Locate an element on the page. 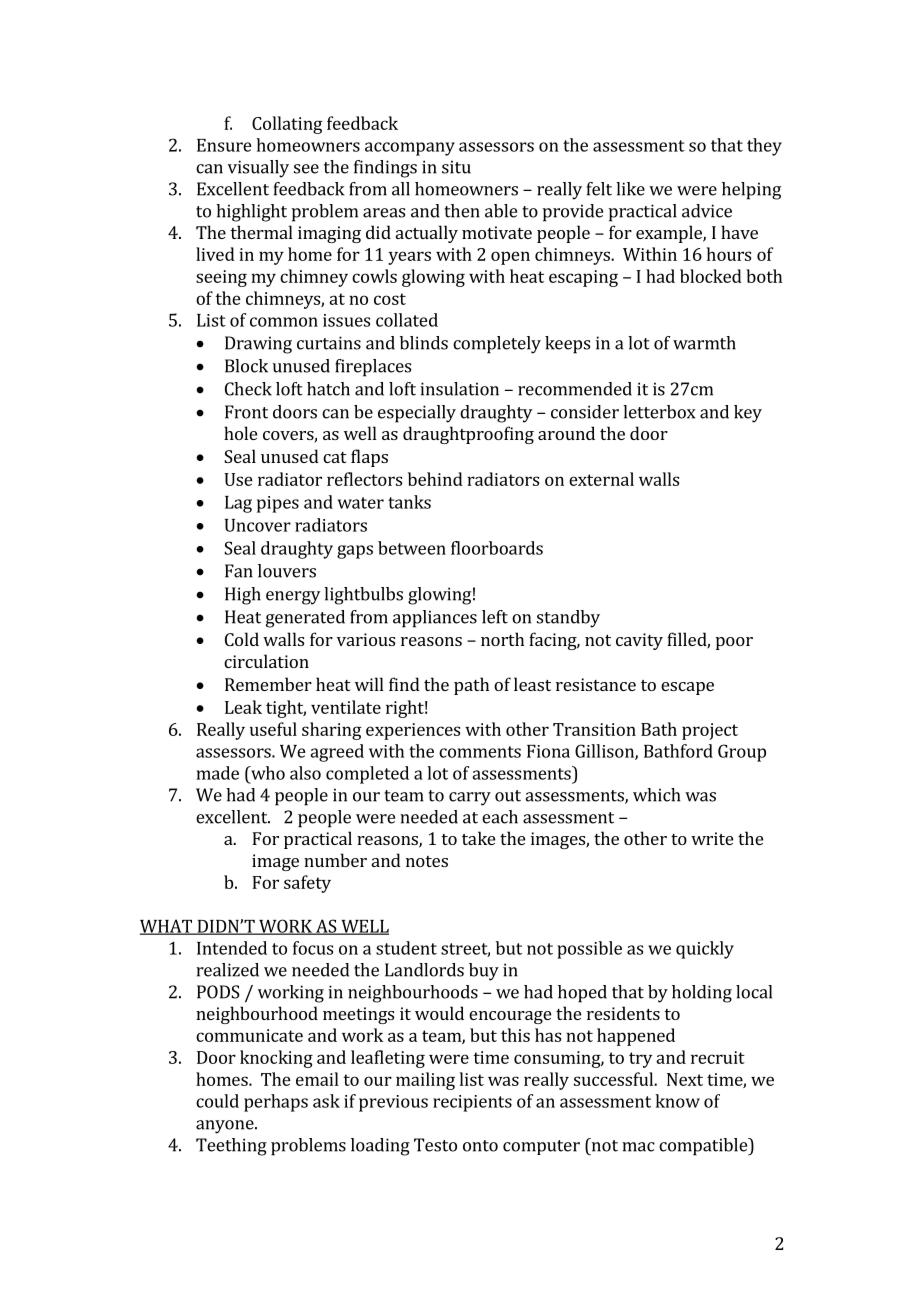 The width and height of the image is (924, 1309). Cold is located at coordinates (242, 639).
